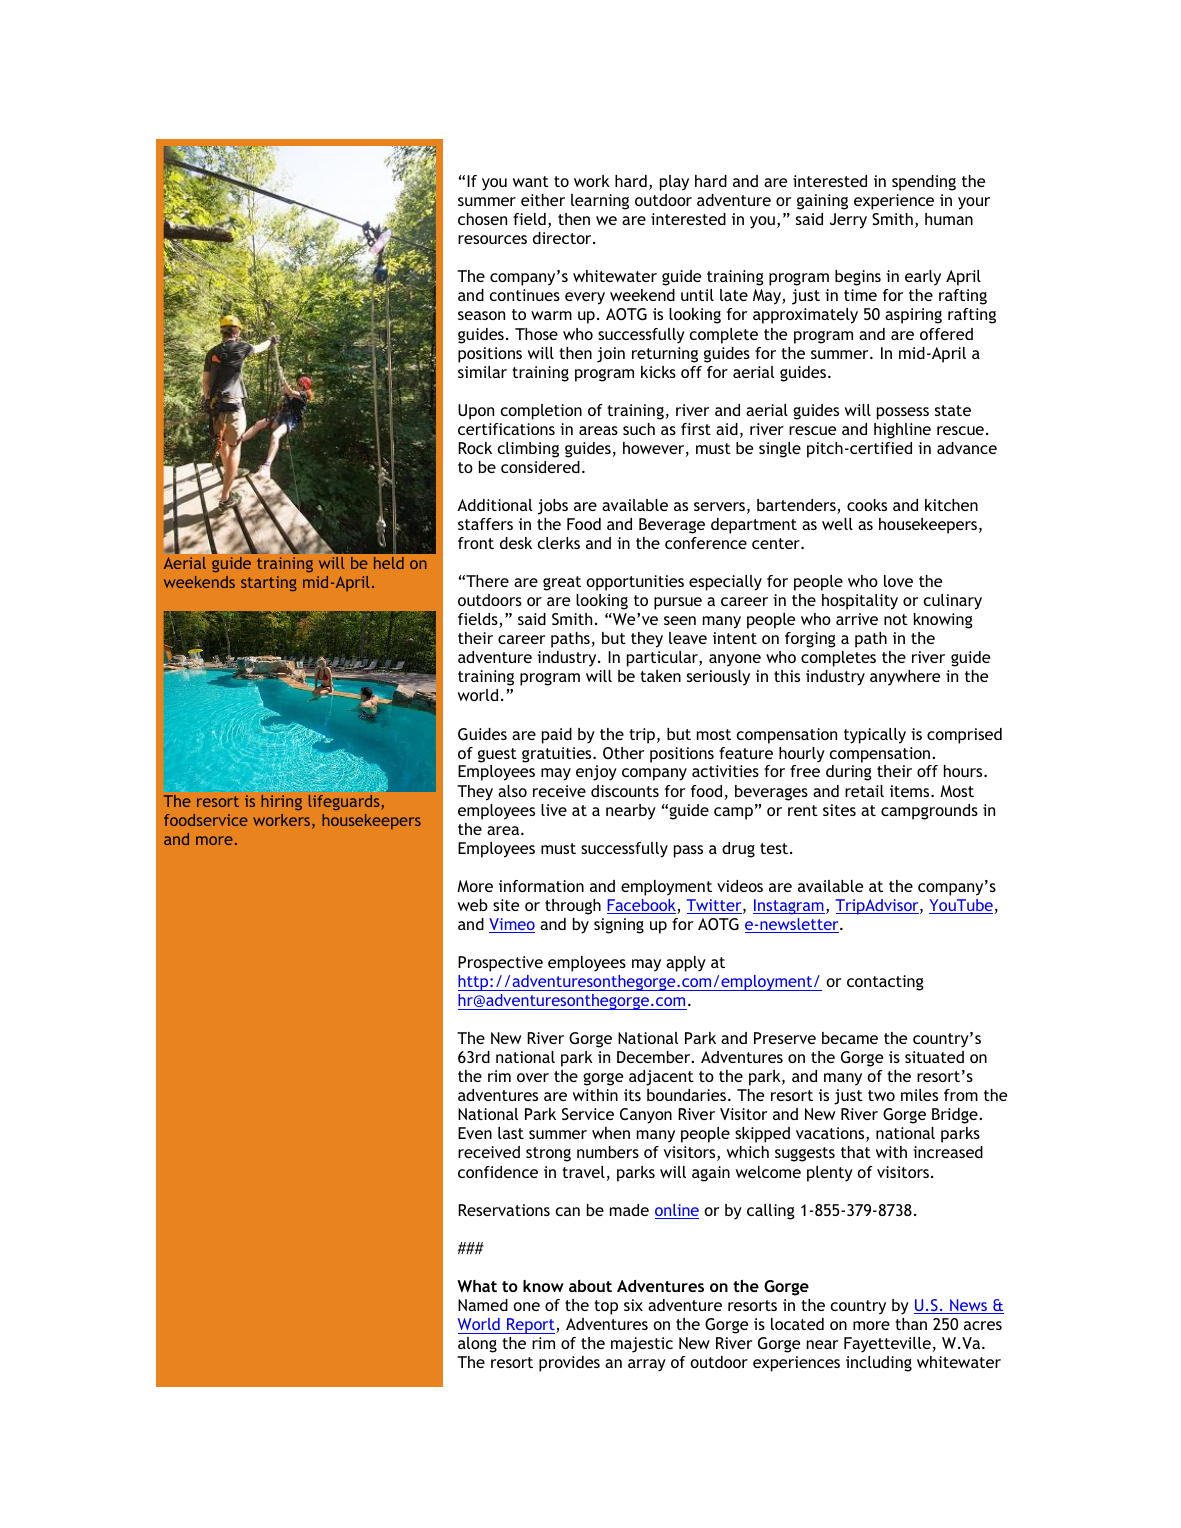  What do you see at coordinates (483, 1305) in the document?
I see `Named` at bounding box center [483, 1305].
